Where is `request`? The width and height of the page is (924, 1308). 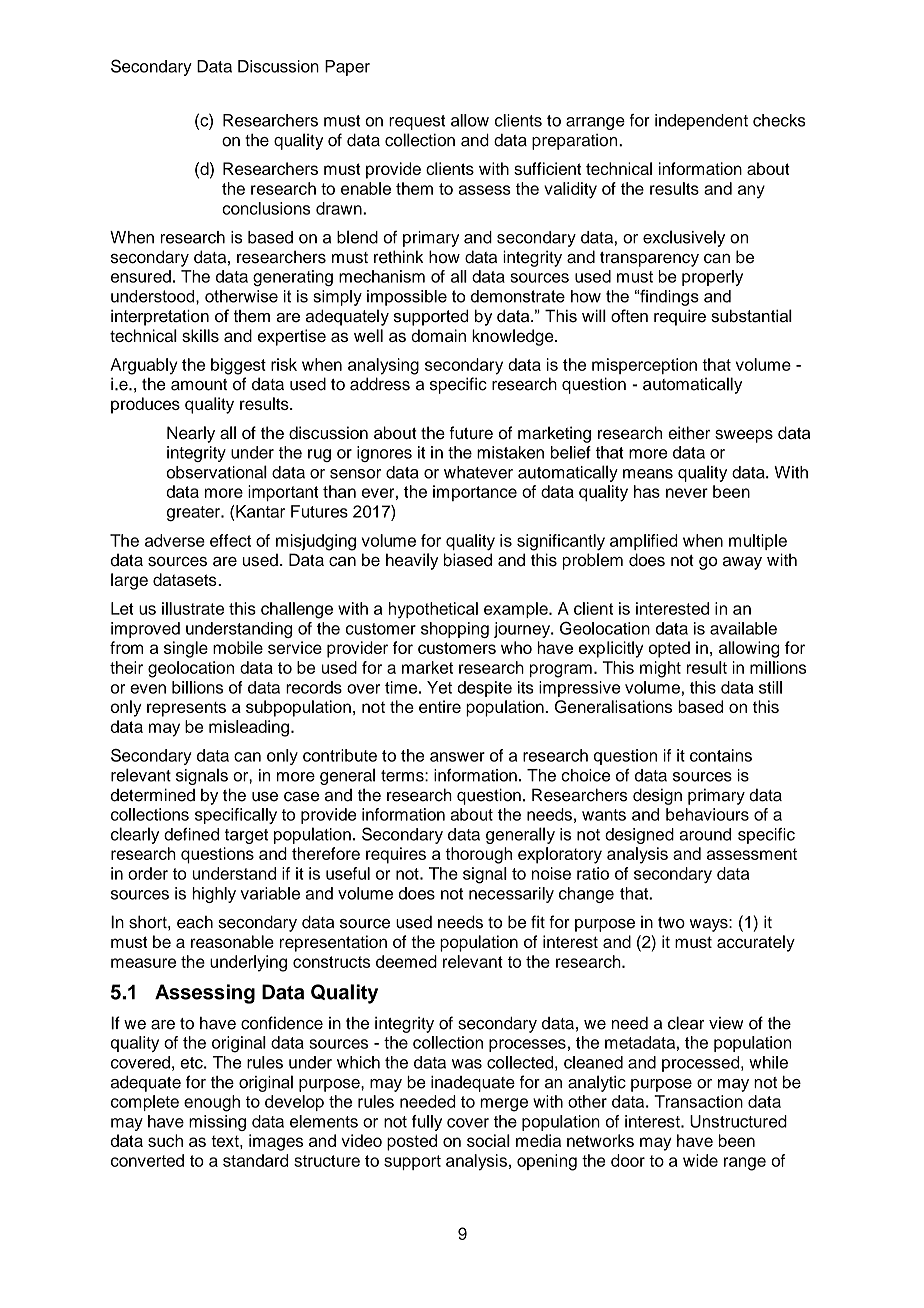 request is located at coordinates (417, 122).
